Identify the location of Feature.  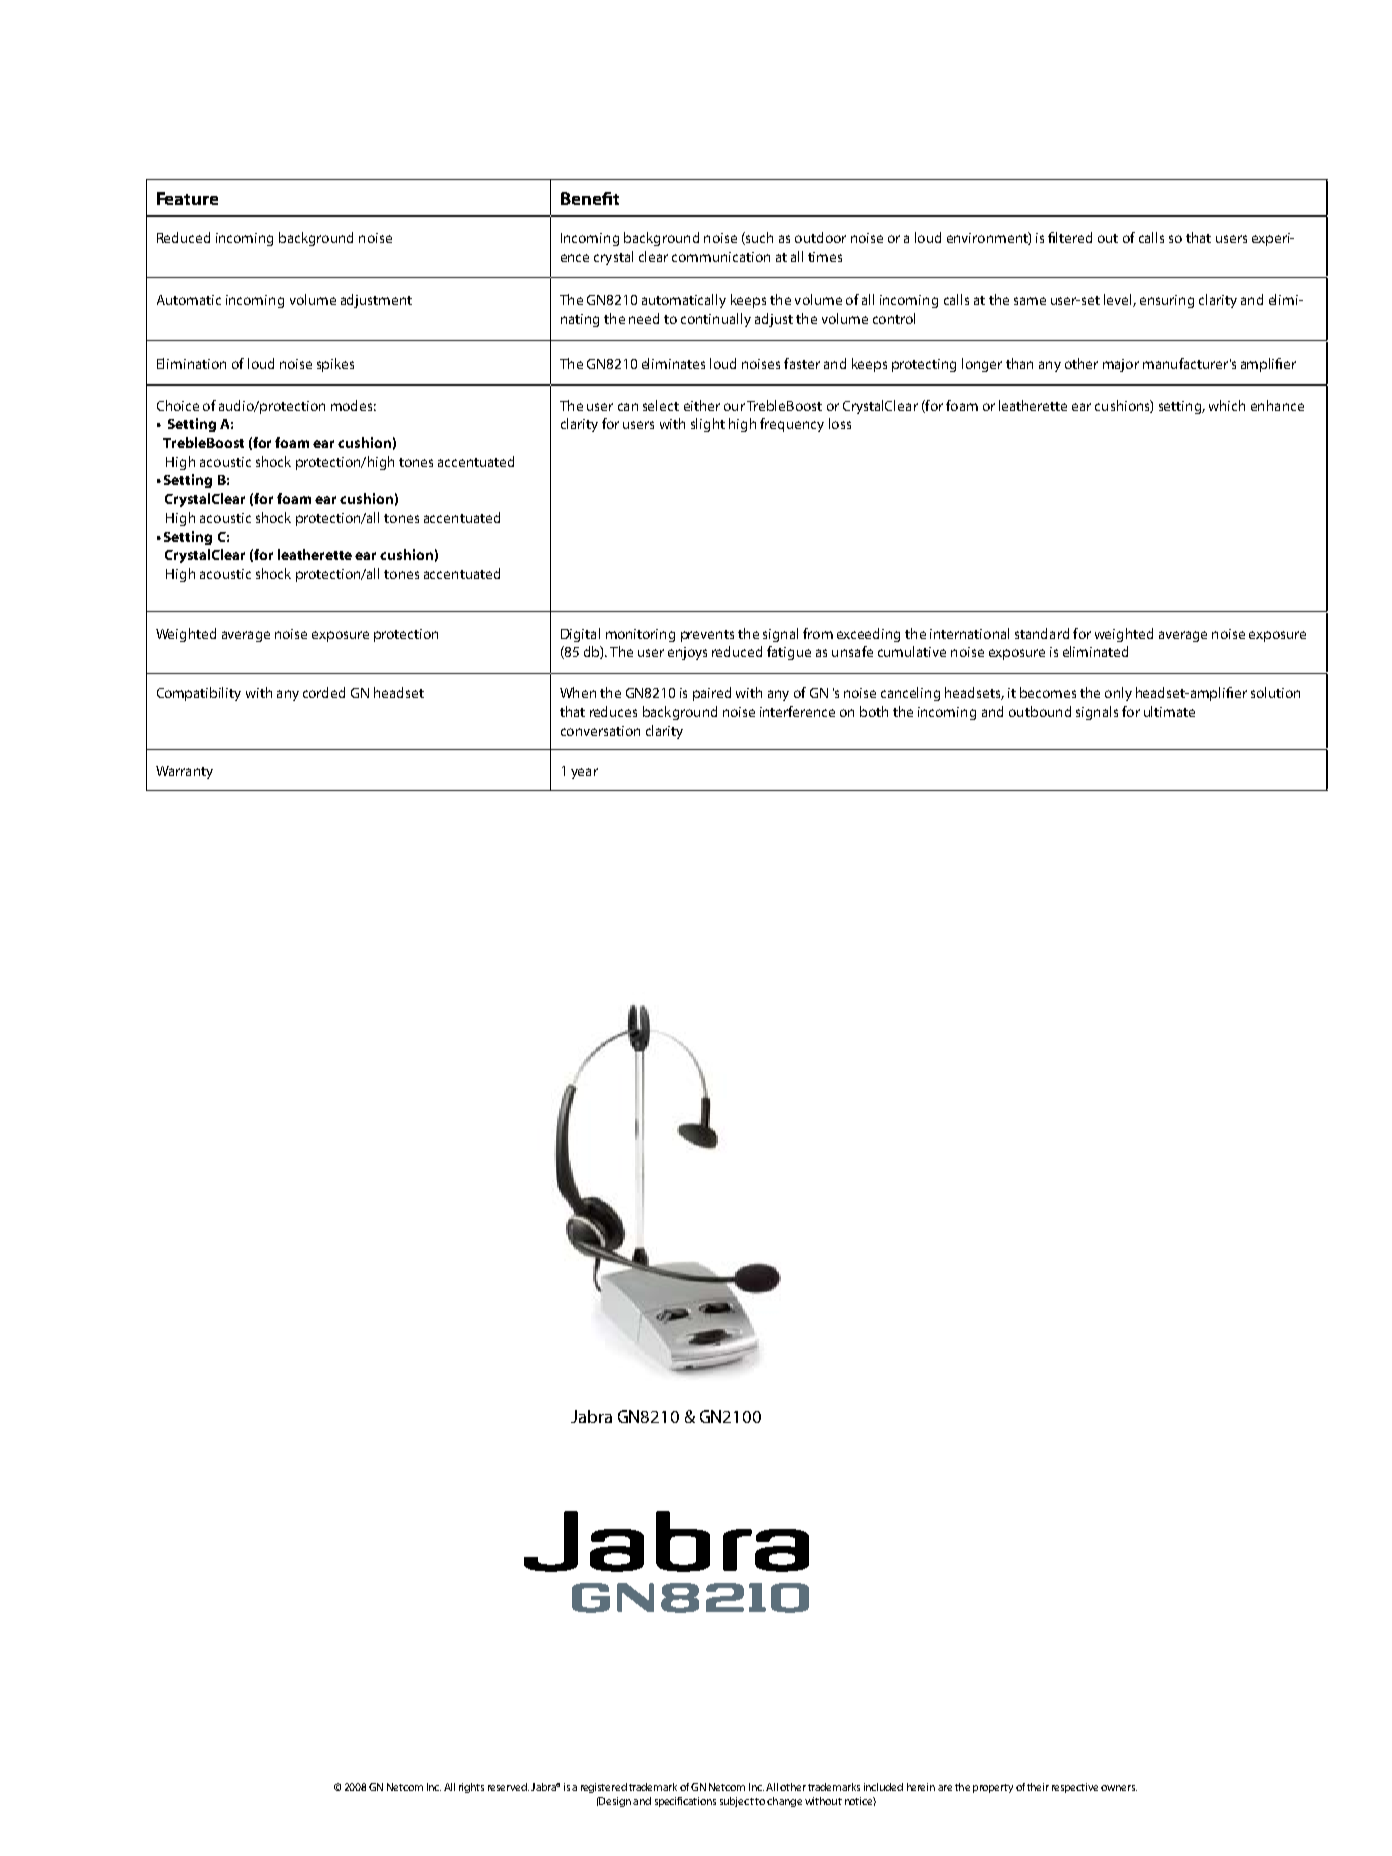
(187, 198).
